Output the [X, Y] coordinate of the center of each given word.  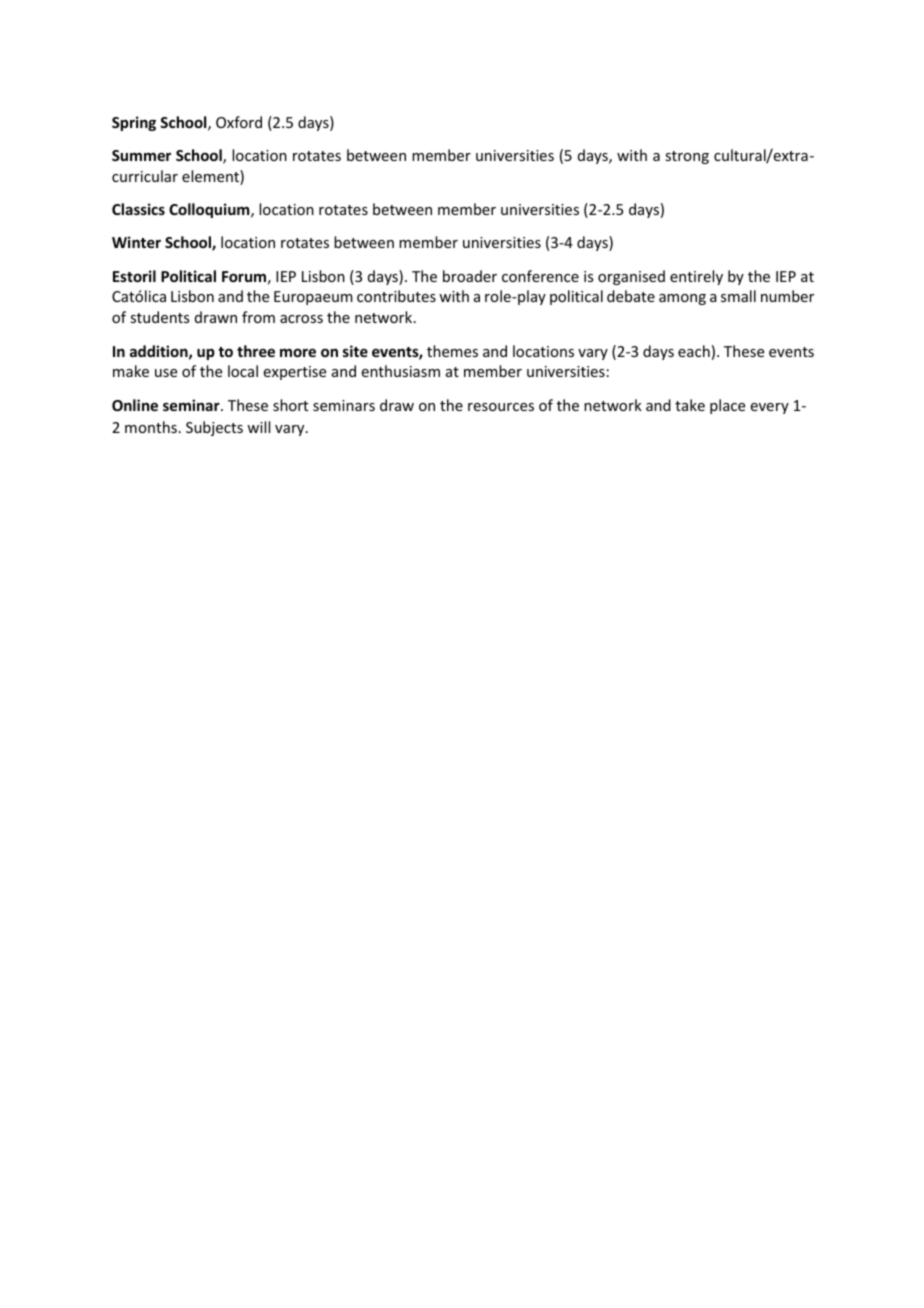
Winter [136, 242]
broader [470, 276]
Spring [134, 123]
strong [687, 157]
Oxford [239, 122]
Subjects [214, 428]
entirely [696, 277]
